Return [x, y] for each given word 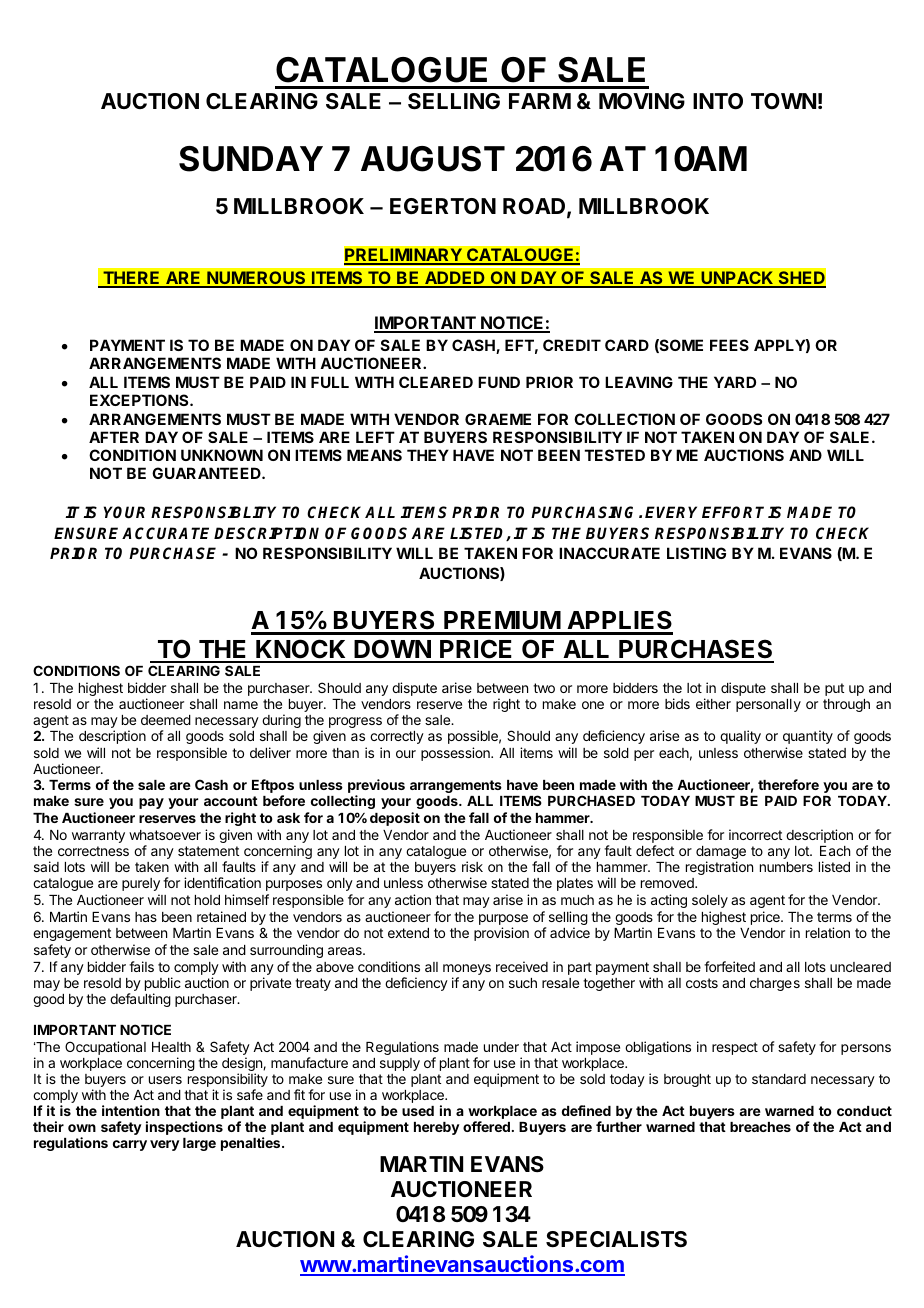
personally [768, 705]
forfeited [729, 966]
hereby [437, 1128]
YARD [735, 382]
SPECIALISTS [616, 1239]
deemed [166, 720]
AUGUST [433, 159]
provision [501, 934]
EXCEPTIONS [140, 400]
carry [130, 1145]
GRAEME [498, 419]
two [544, 688]
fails [141, 966]
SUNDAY [251, 159]
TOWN [783, 101]
